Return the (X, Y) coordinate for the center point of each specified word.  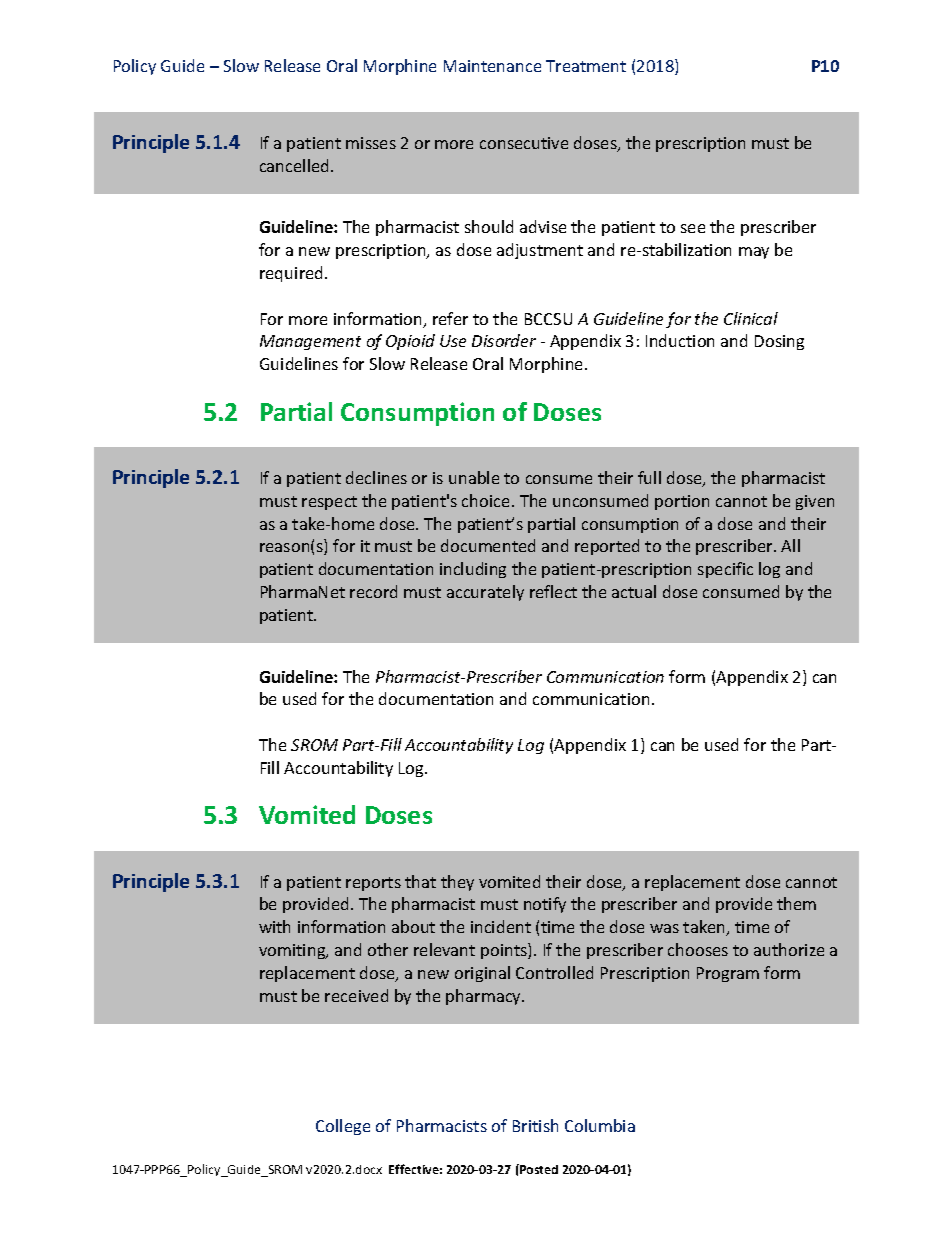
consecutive (524, 143)
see (693, 228)
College (343, 1127)
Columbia (600, 1125)
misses (371, 143)
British (535, 1125)
